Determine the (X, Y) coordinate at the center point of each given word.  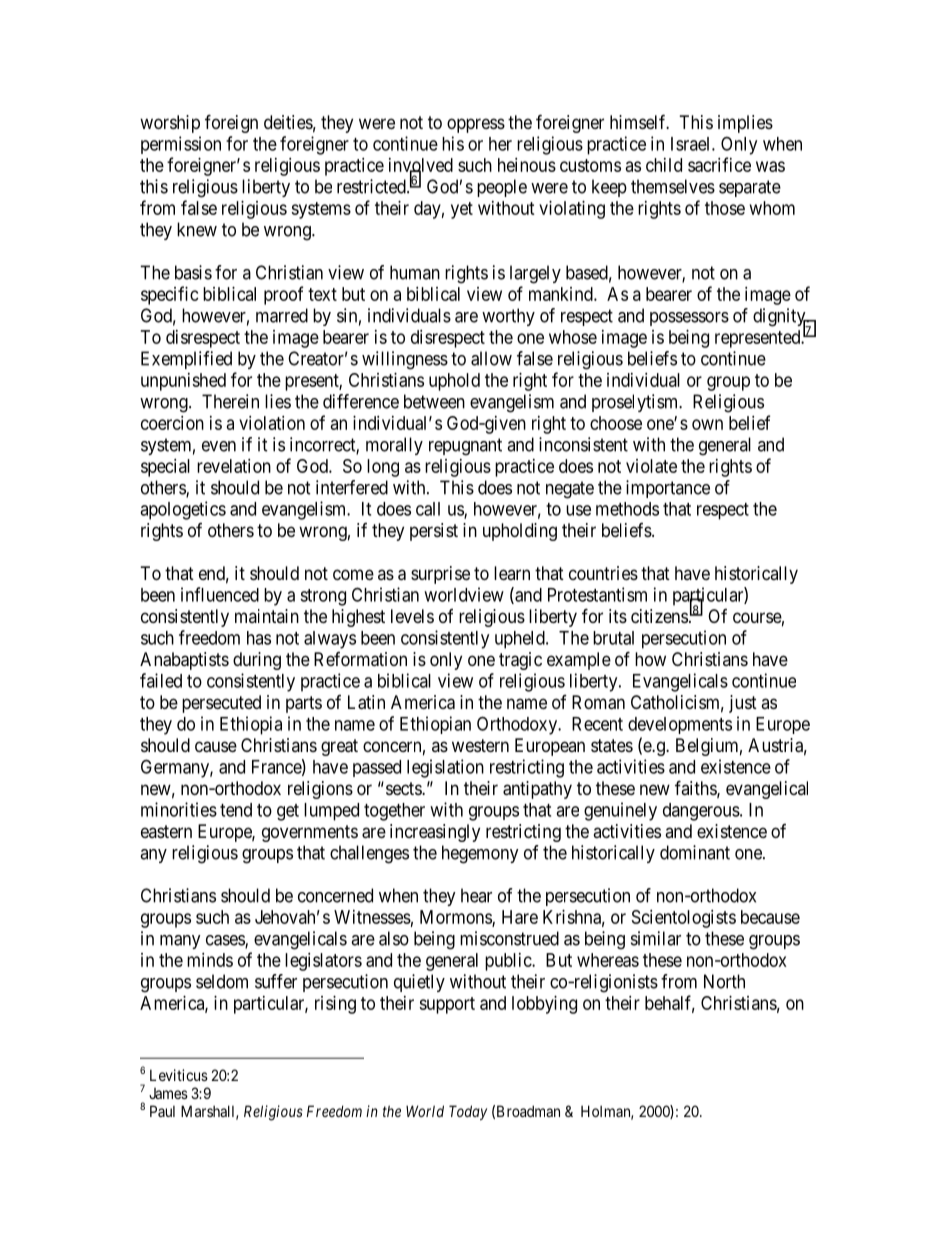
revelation (234, 466)
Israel (692, 144)
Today (468, 1112)
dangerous (701, 812)
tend (236, 810)
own (707, 424)
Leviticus (179, 1075)
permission (181, 145)
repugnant (465, 447)
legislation (445, 768)
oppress (476, 125)
